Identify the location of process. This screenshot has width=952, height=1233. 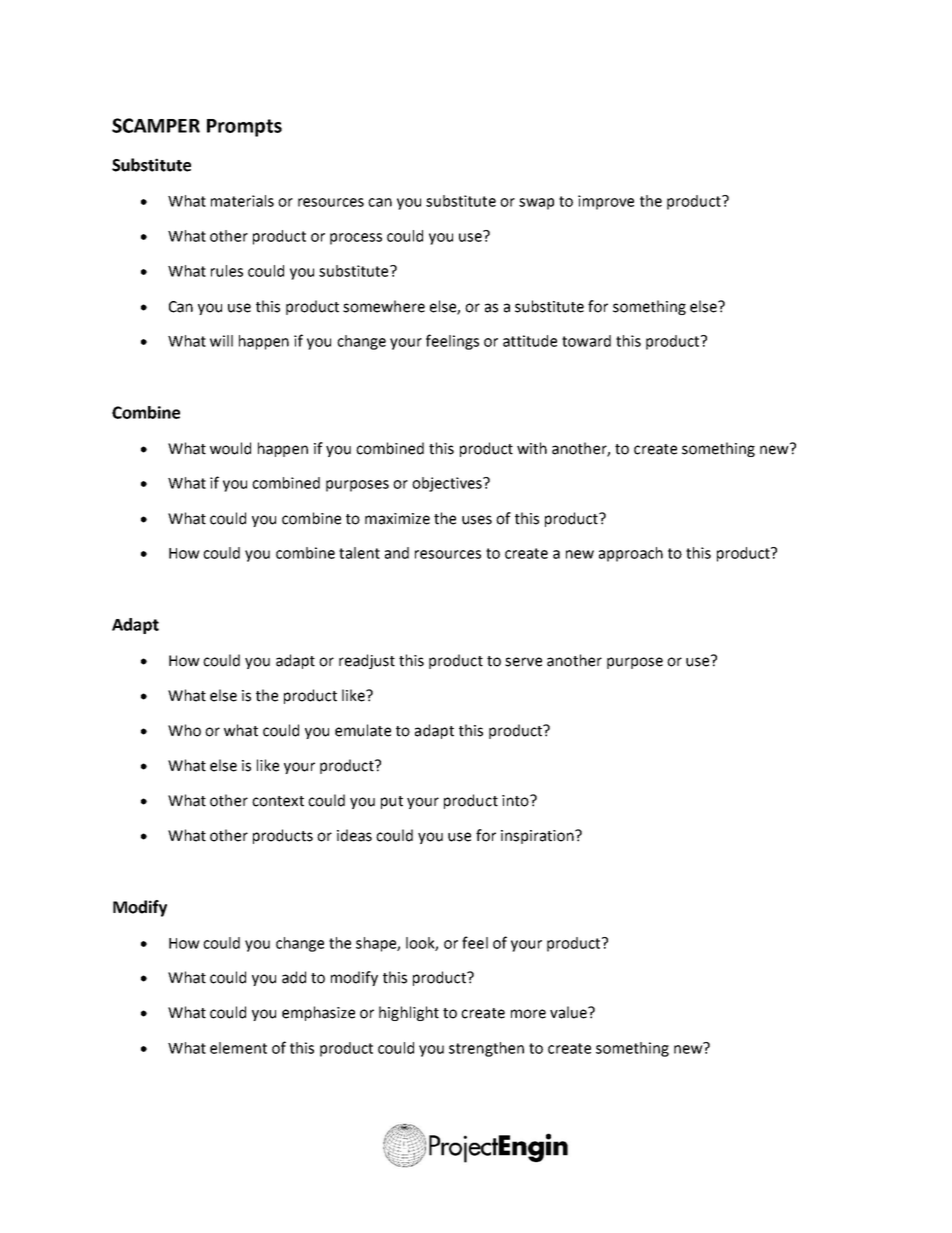
(356, 239).
